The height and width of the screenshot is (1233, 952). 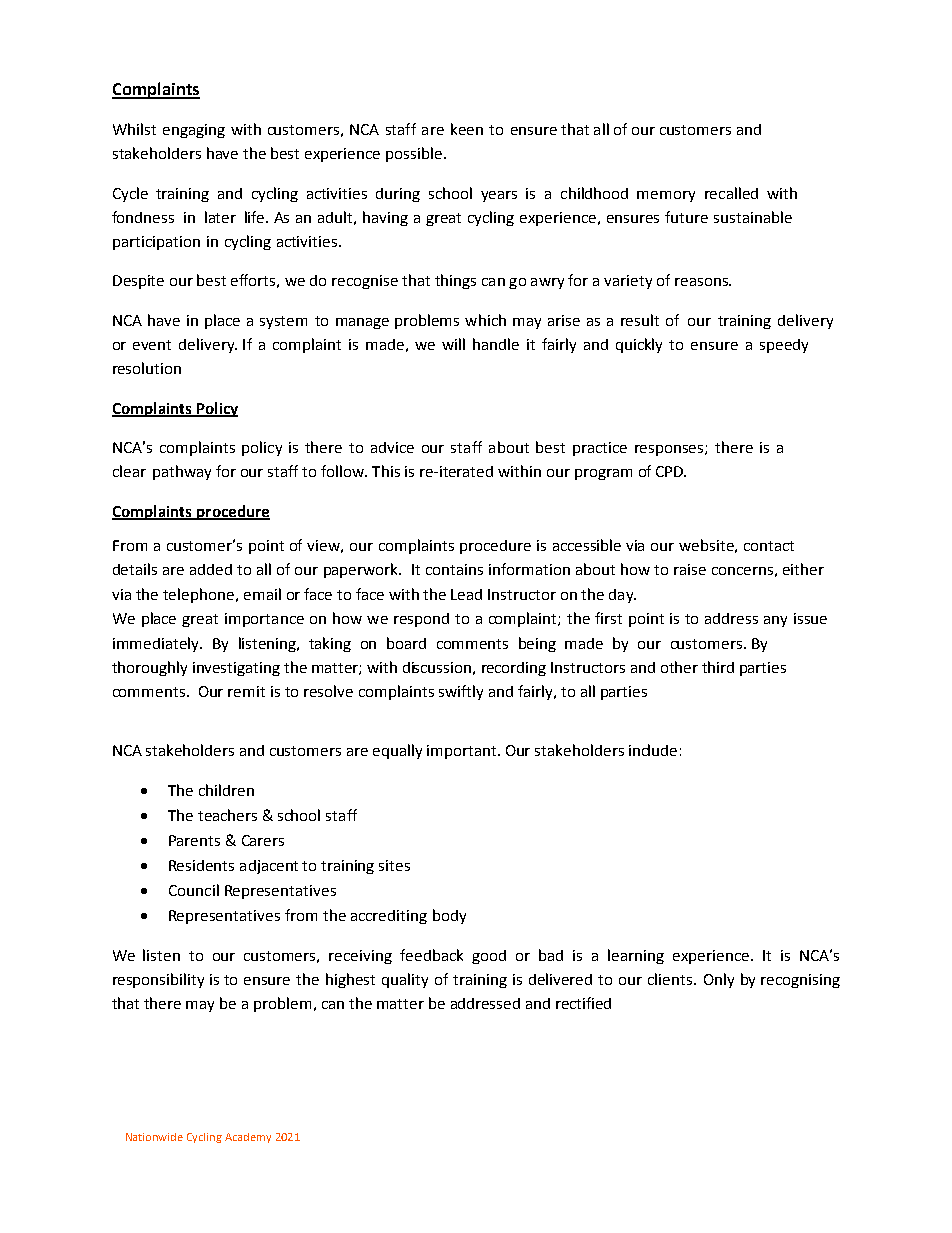 What do you see at coordinates (467, 129) in the screenshot?
I see `keen` at bounding box center [467, 129].
